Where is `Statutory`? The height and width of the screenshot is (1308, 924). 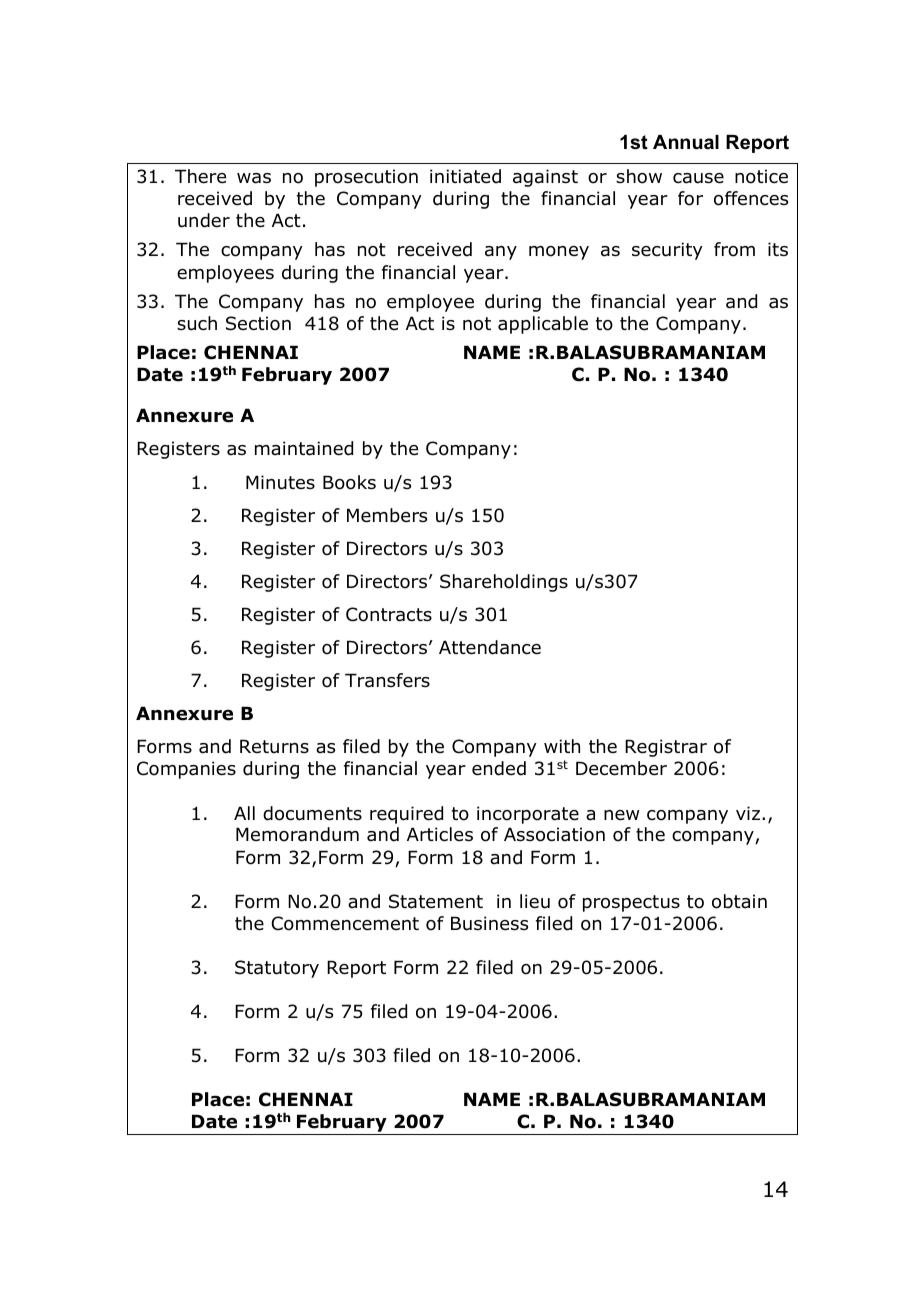
Statutory is located at coordinates (277, 969).
